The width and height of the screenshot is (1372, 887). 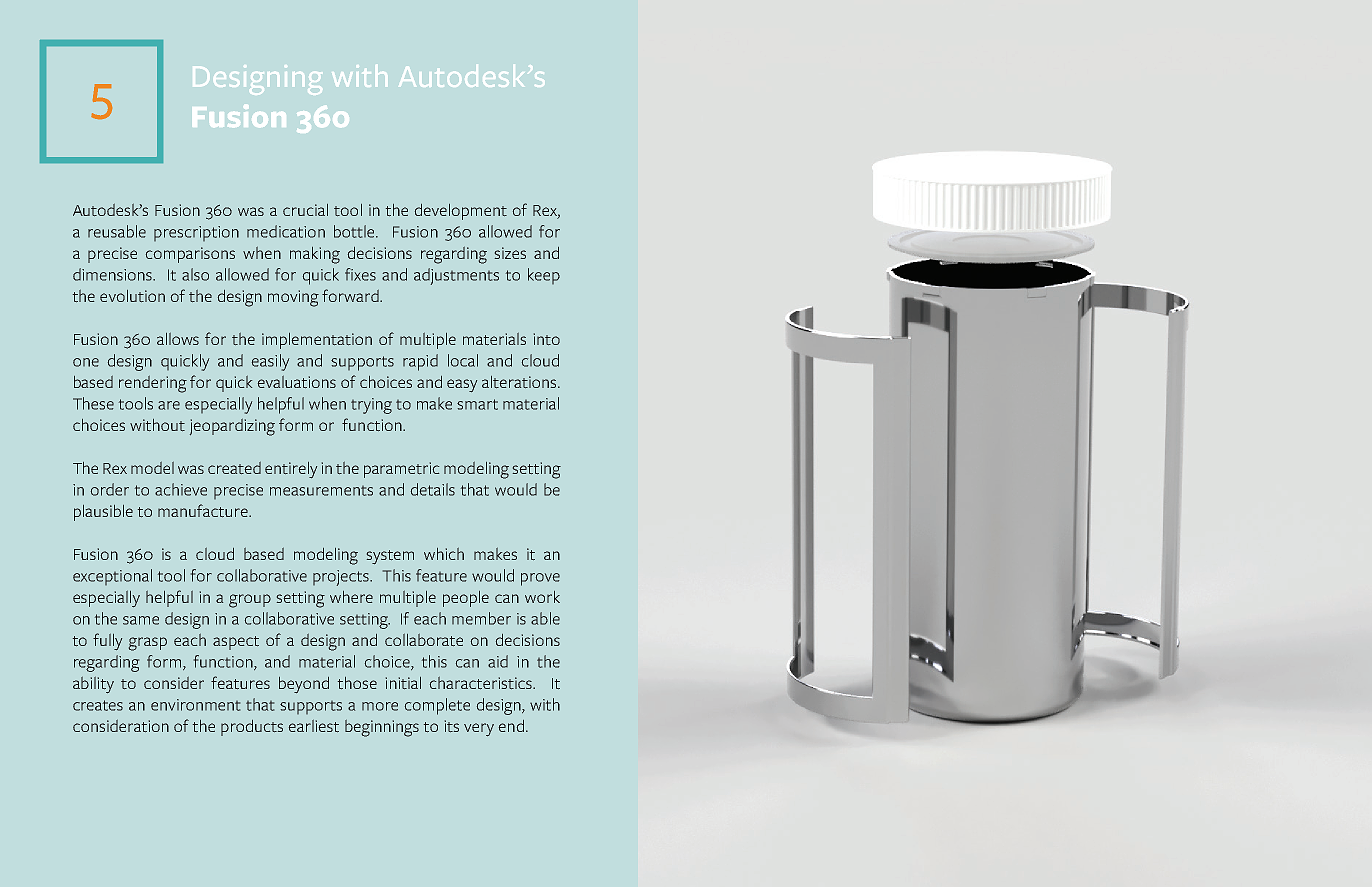 What do you see at coordinates (178, 339) in the screenshot?
I see `allows` at bounding box center [178, 339].
